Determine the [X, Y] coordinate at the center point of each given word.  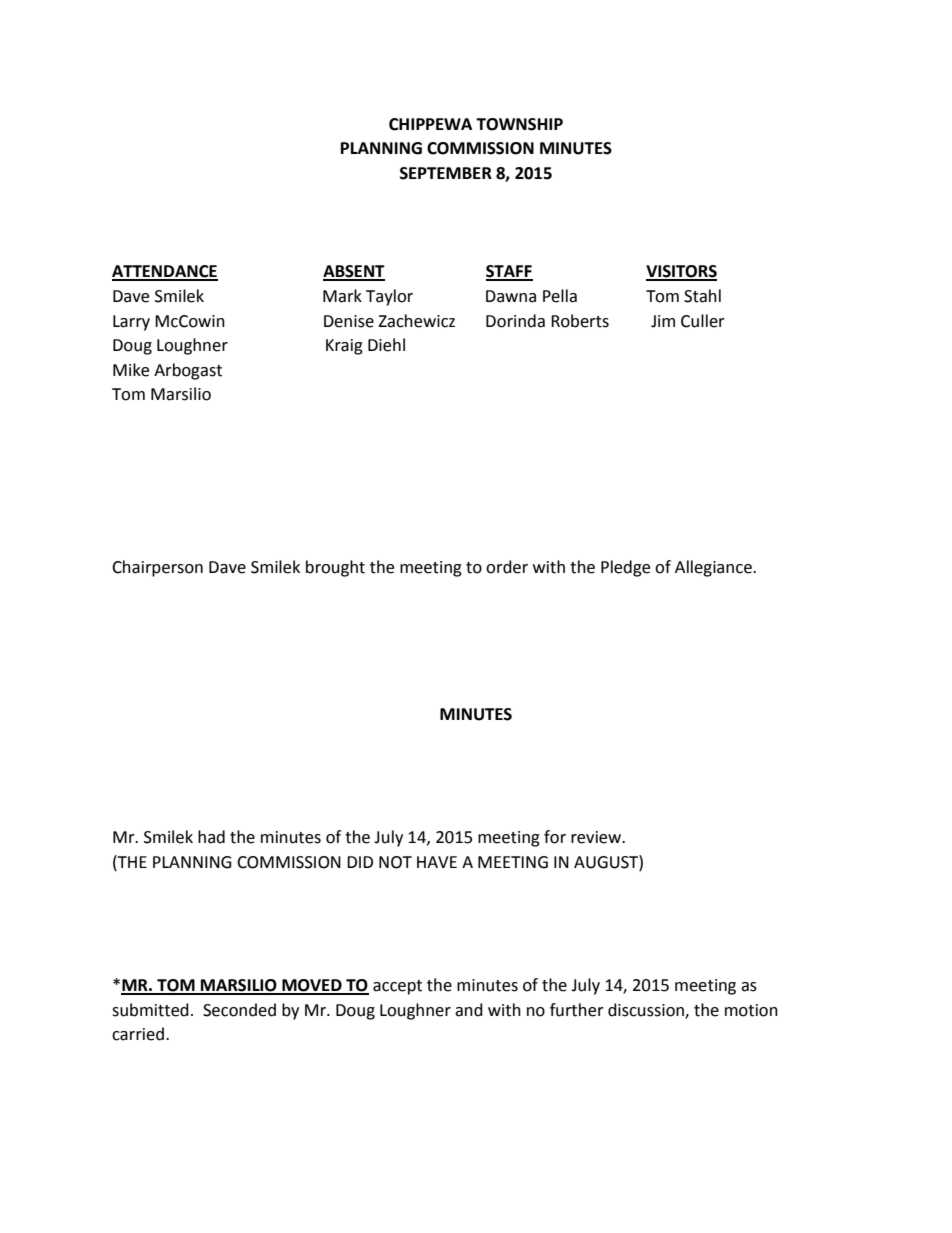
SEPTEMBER [446, 173]
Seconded [239, 1010]
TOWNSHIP [519, 124]
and [469, 1010]
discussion [647, 1010]
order [507, 567]
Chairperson [157, 568]
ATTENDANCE [165, 272]
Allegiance [714, 568]
